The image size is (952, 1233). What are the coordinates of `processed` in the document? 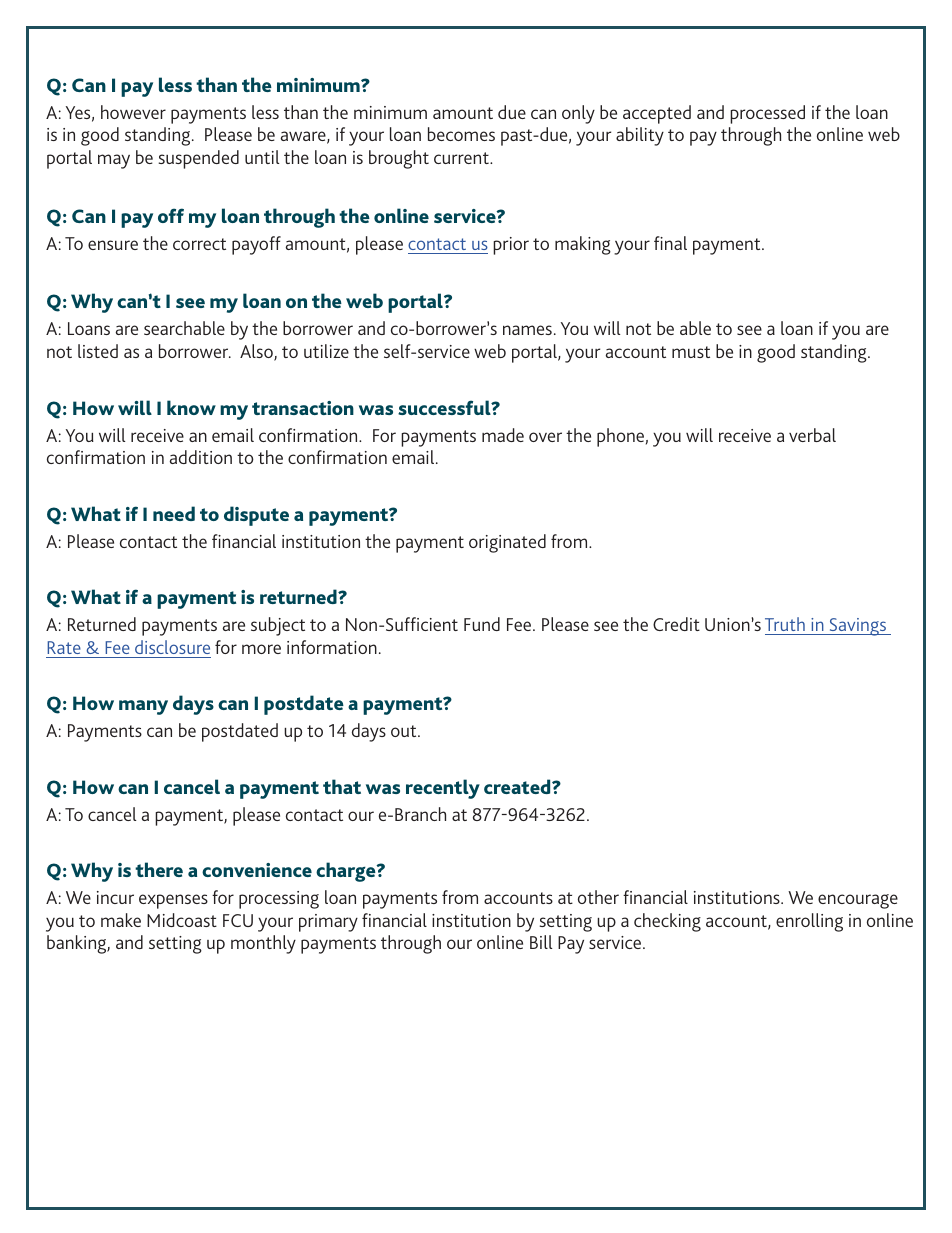 It's located at (767, 114).
